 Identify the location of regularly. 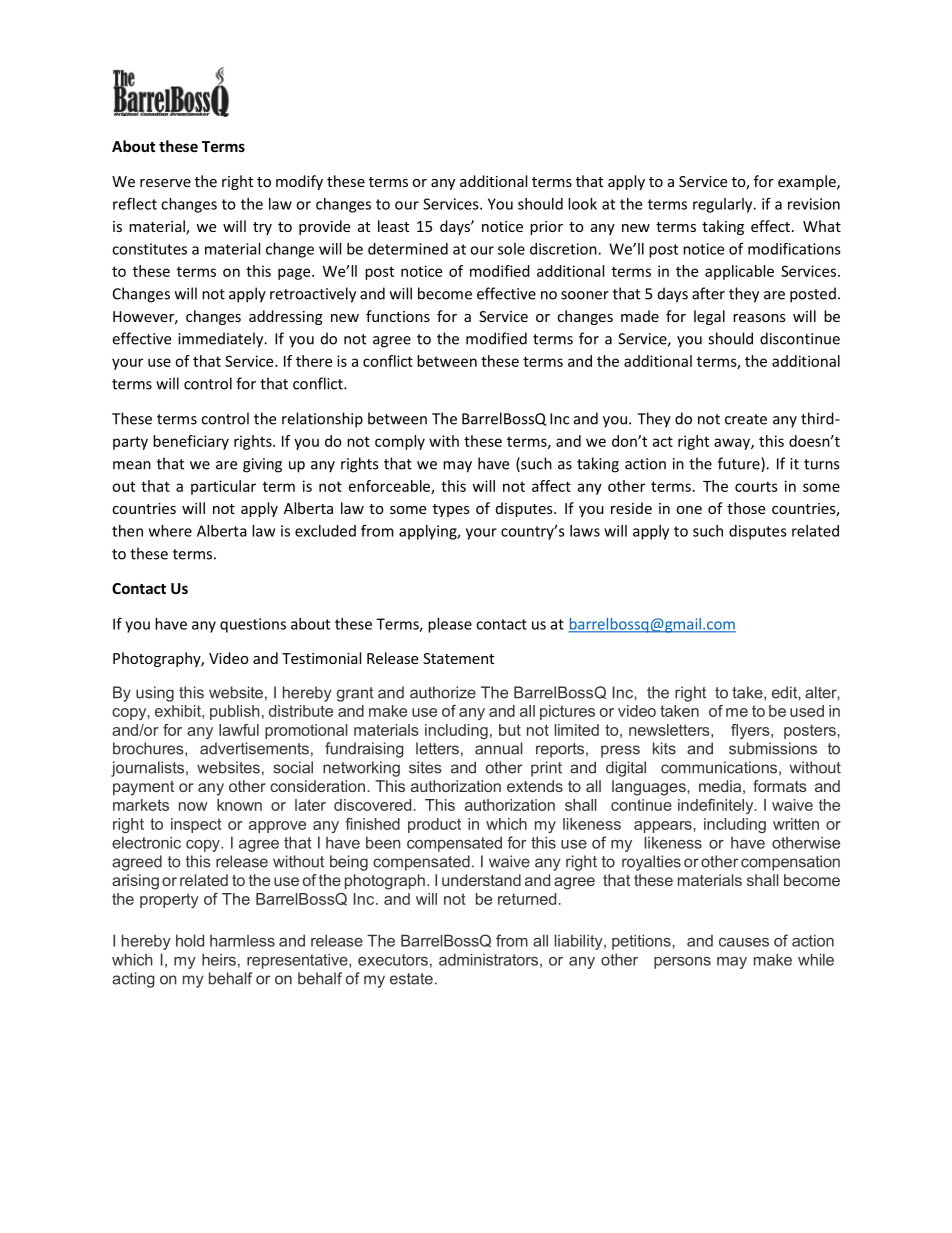
(724, 205).
